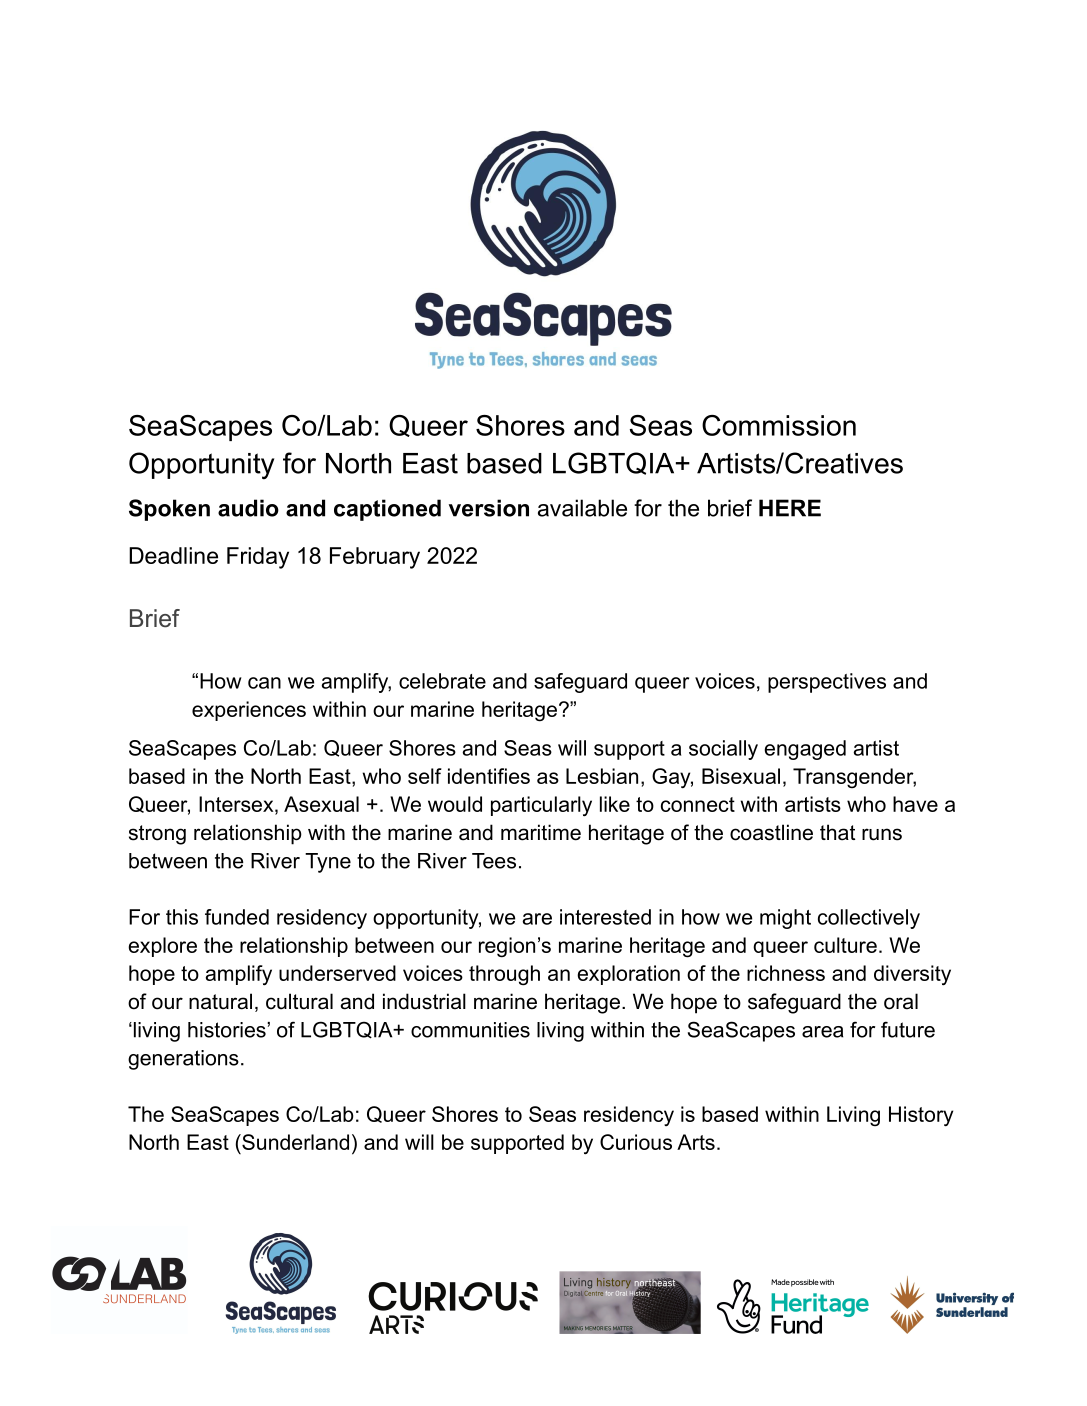 This screenshot has width=1087, height=1406. What do you see at coordinates (442, 681) in the screenshot?
I see `celebrate` at bounding box center [442, 681].
